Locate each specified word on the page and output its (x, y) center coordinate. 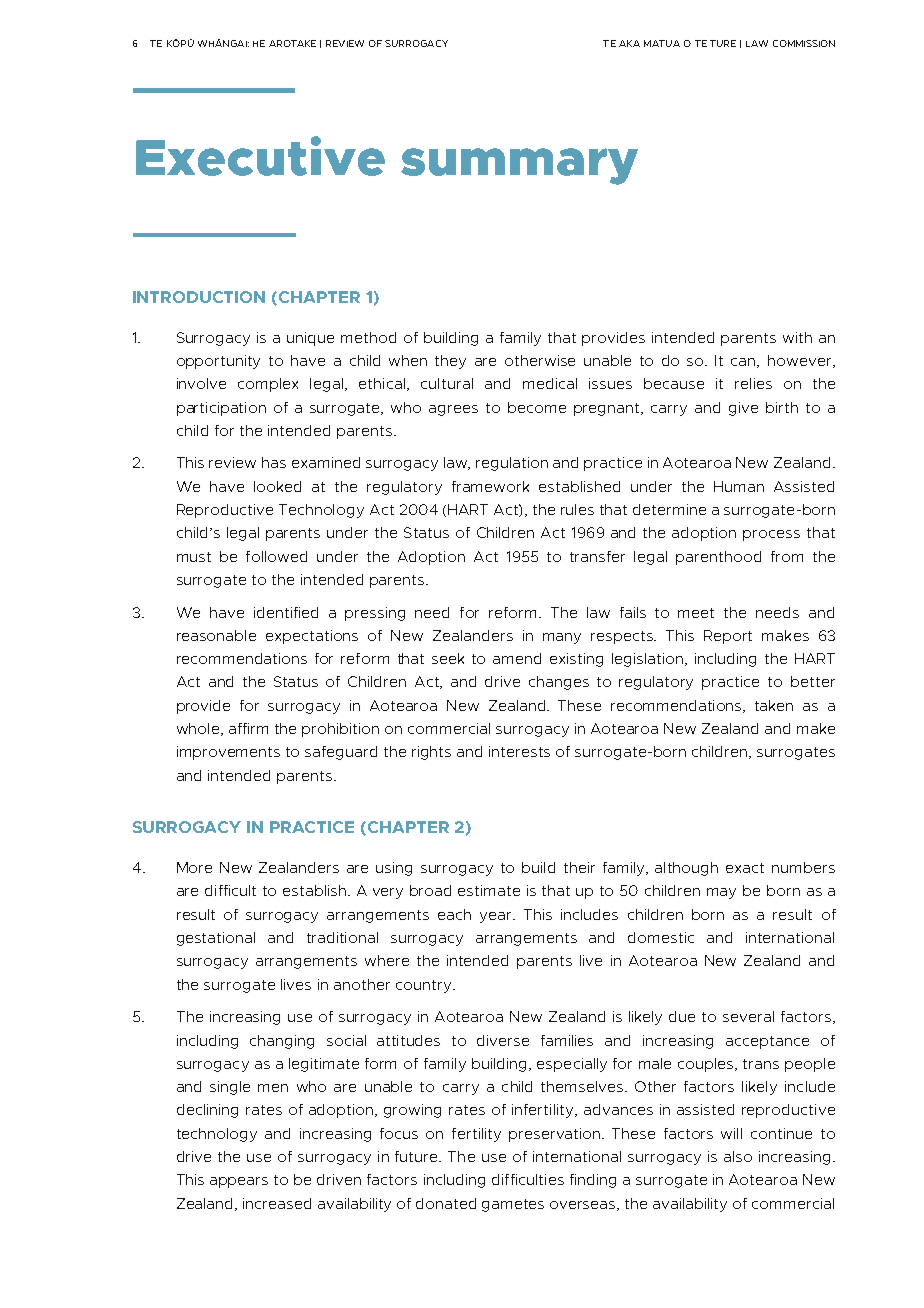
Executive (260, 156)
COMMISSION (804, 43)
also (738, 1156)
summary (519, 166)
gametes (513, 1205)
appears (239, 1182)
